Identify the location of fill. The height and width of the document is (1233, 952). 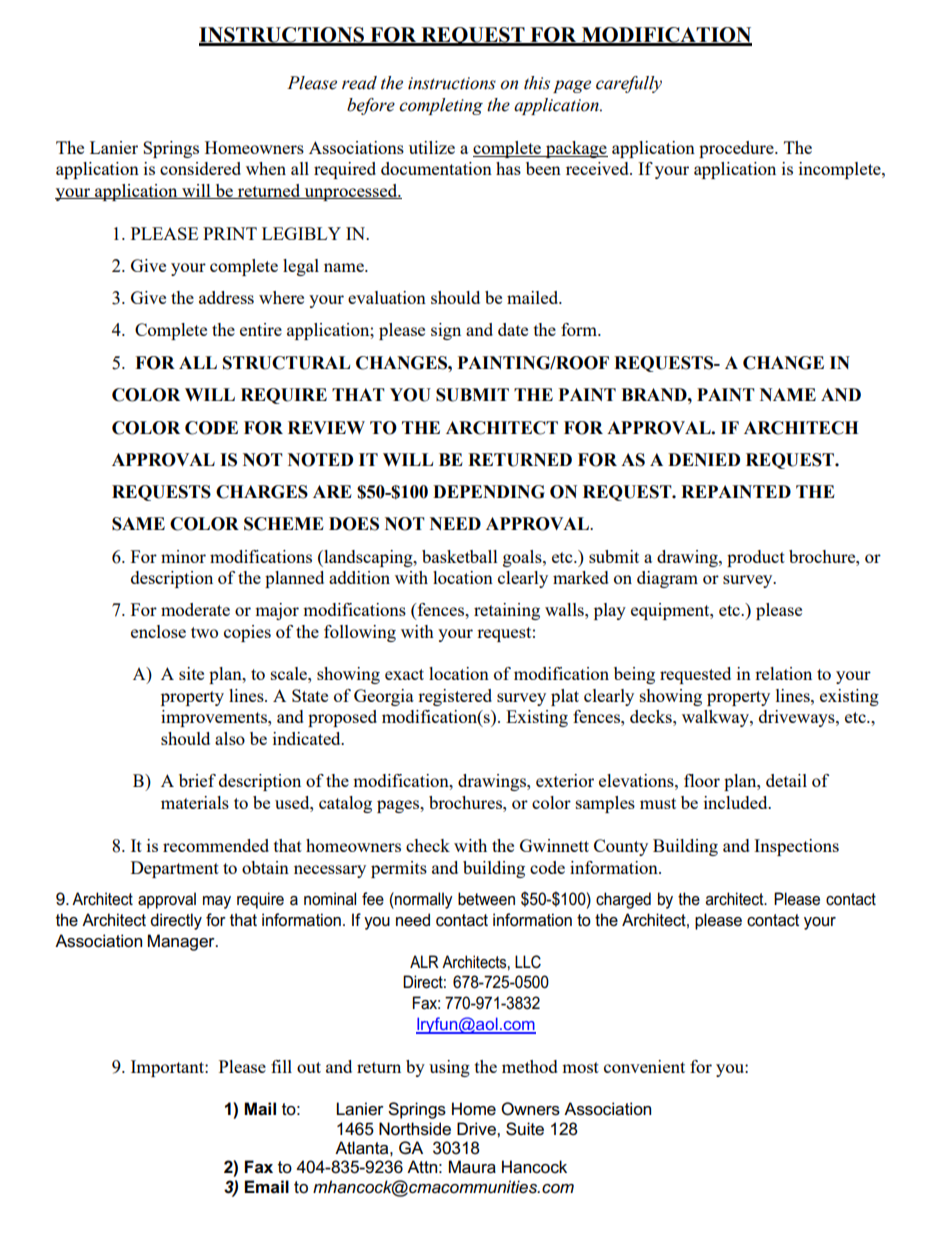
(281, 1066).
